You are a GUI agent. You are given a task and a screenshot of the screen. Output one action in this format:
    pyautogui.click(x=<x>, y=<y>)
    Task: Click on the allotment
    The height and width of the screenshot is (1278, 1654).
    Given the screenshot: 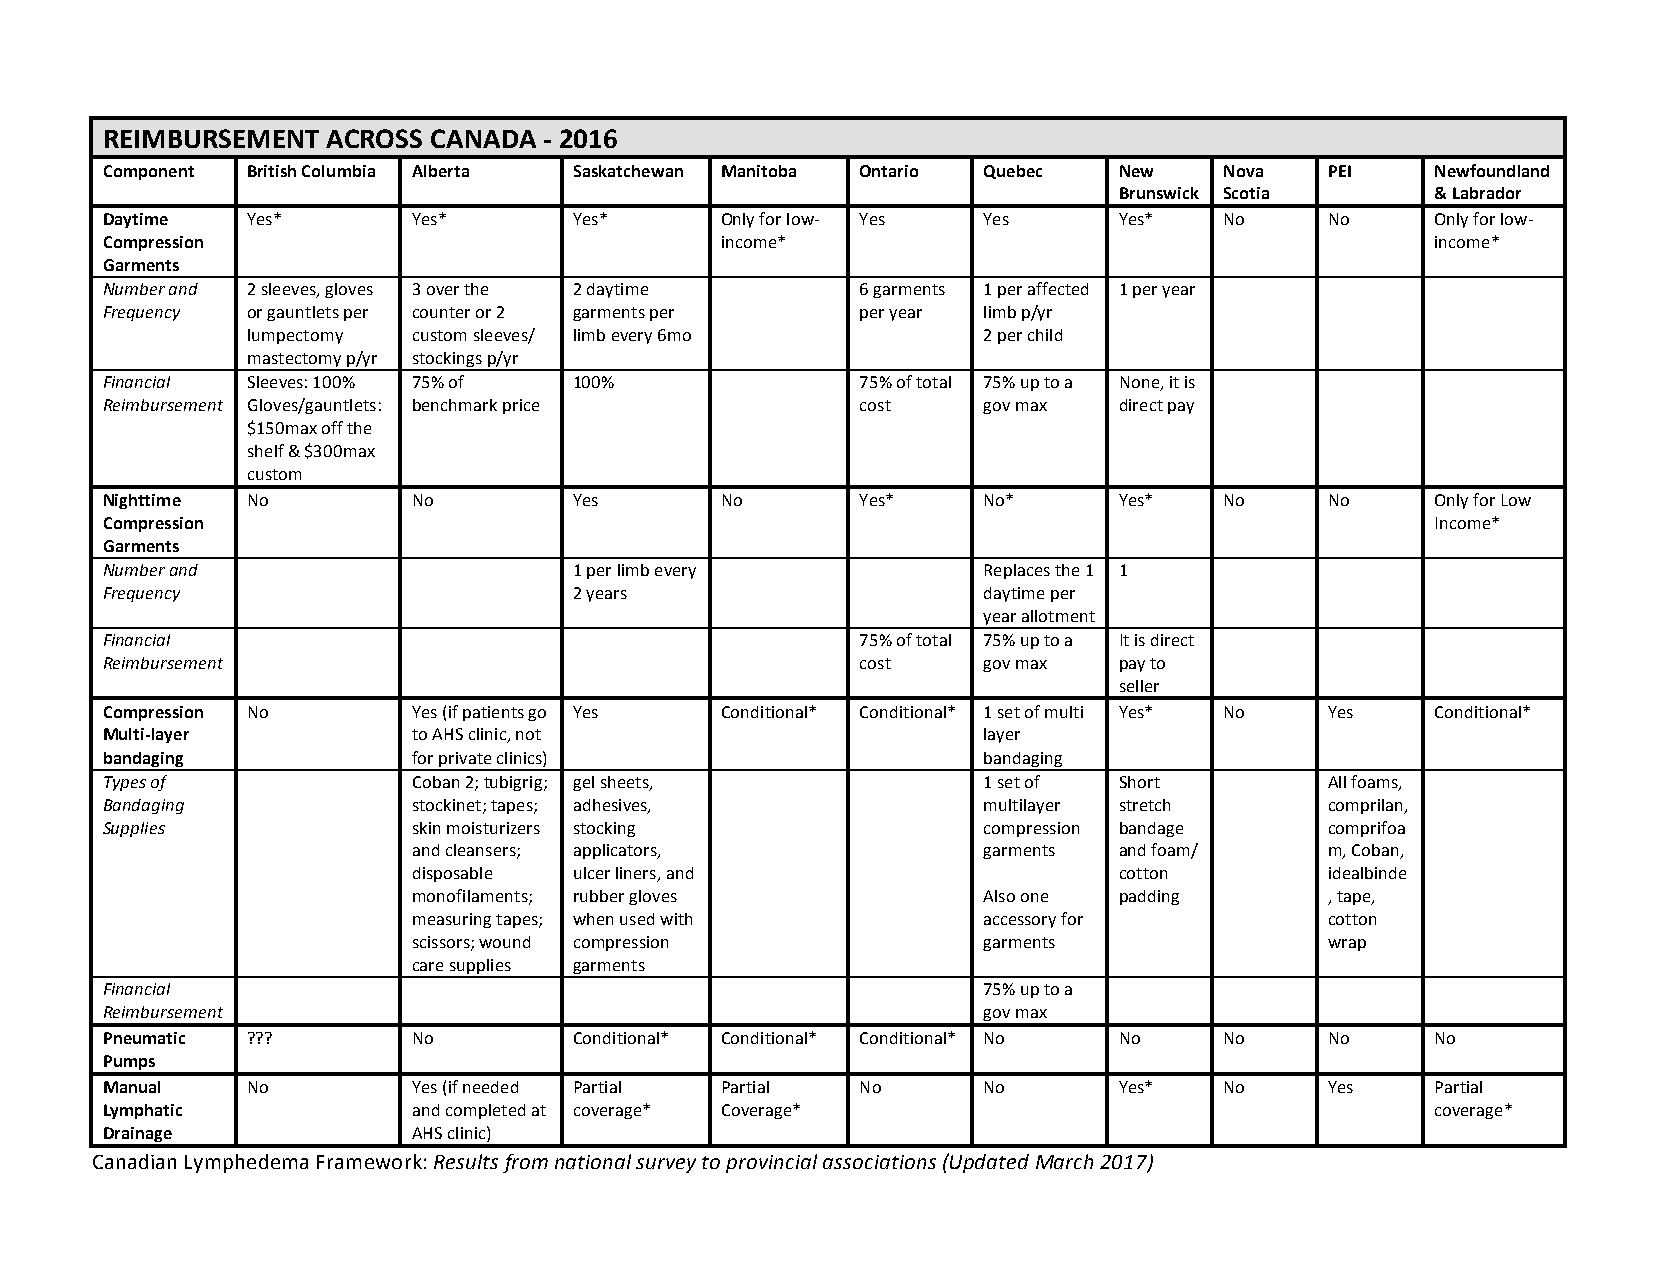 What is the action you would take?
    pyautogui.click(x=1058, y=616)
